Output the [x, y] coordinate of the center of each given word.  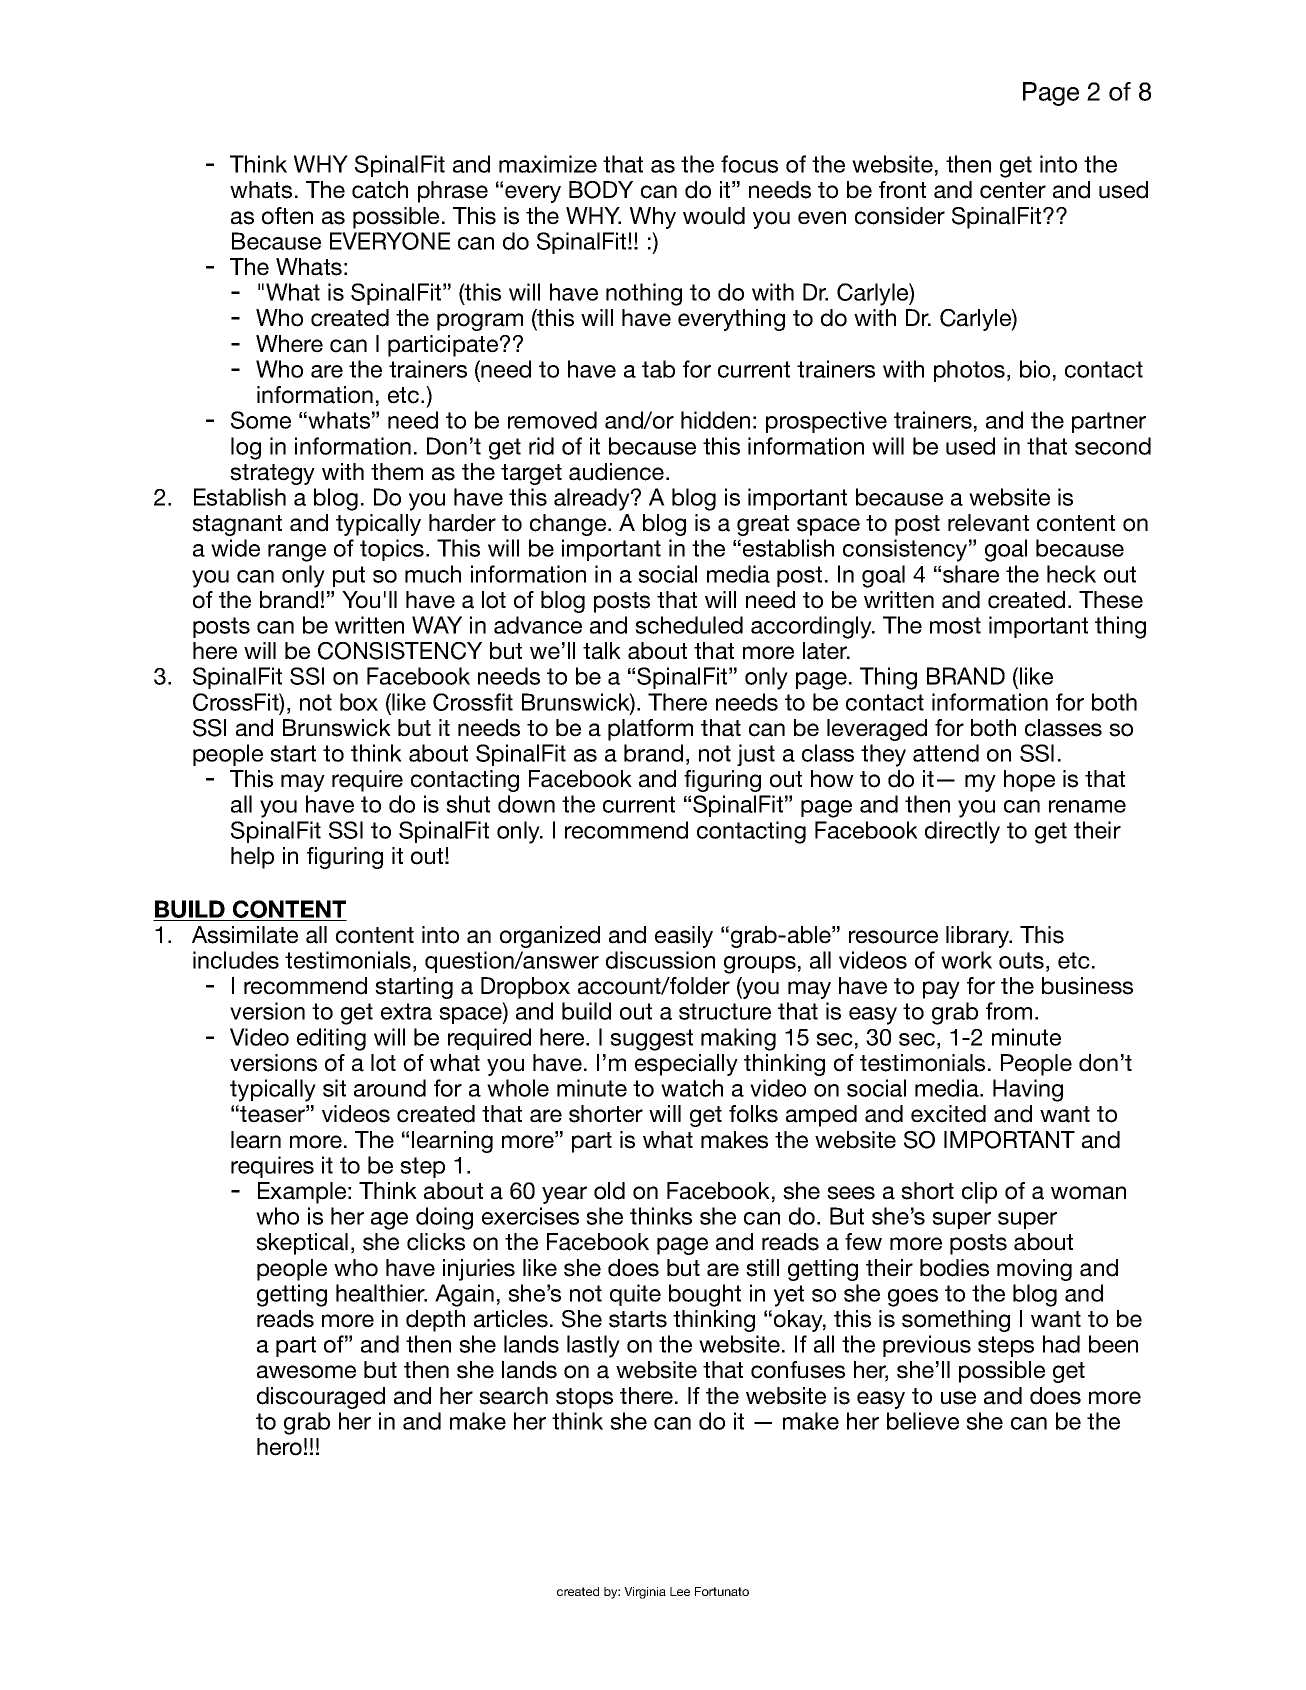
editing [331, 1039]
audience [618, 472]
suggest [651, 1040]
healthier [381, 1293]
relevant [988, 523]
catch [380, 190]
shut [468, 804]
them [397, 472]
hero [279, 1447]
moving [1034, 1270]
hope [1029, 781]
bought [705, 1295]
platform [650, 730]
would [714, 216]
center [1013, 190]
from [1009, 1011]
